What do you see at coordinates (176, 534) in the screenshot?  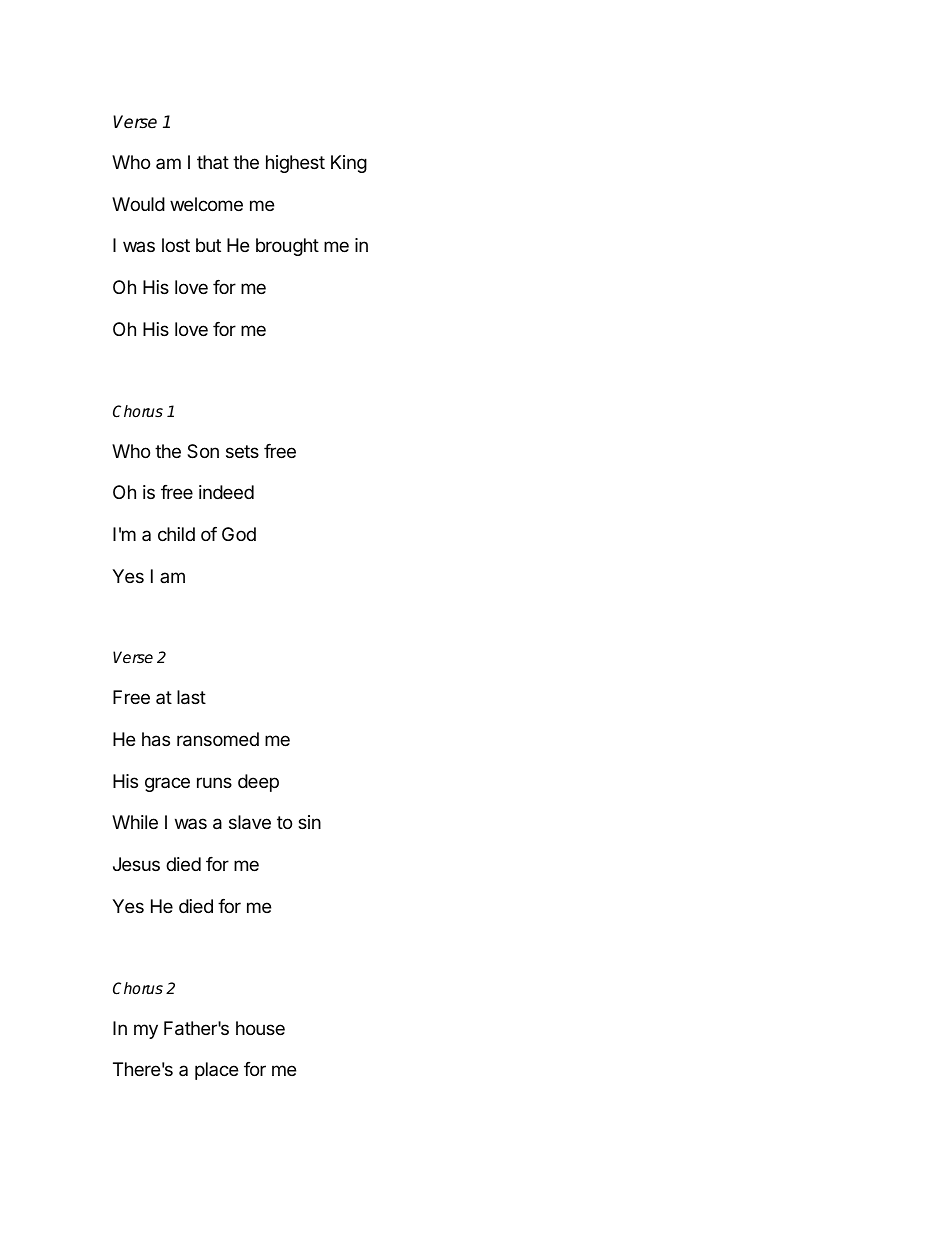 I see `child` at bounding box center [176, 534].
